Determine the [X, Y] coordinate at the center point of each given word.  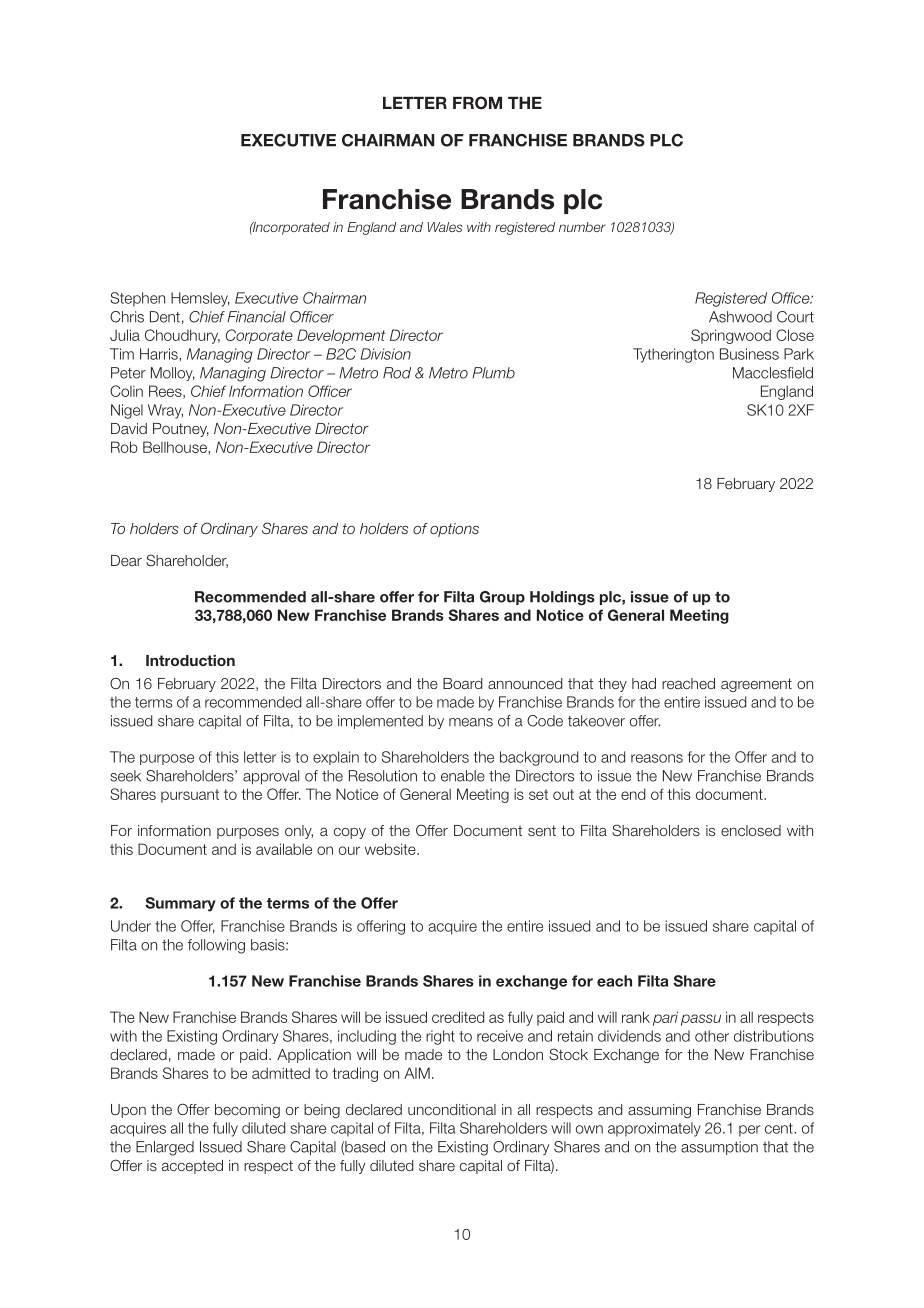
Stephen [137, 299]
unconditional [452, 1109]
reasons [657, 758]
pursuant [190, 796]
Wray [165, 411]
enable [463, 776]
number [582, 227]
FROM [477, 103]
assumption [719, 1148]
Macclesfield [773, 373]
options [454, 530]
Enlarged [165, 1148]
